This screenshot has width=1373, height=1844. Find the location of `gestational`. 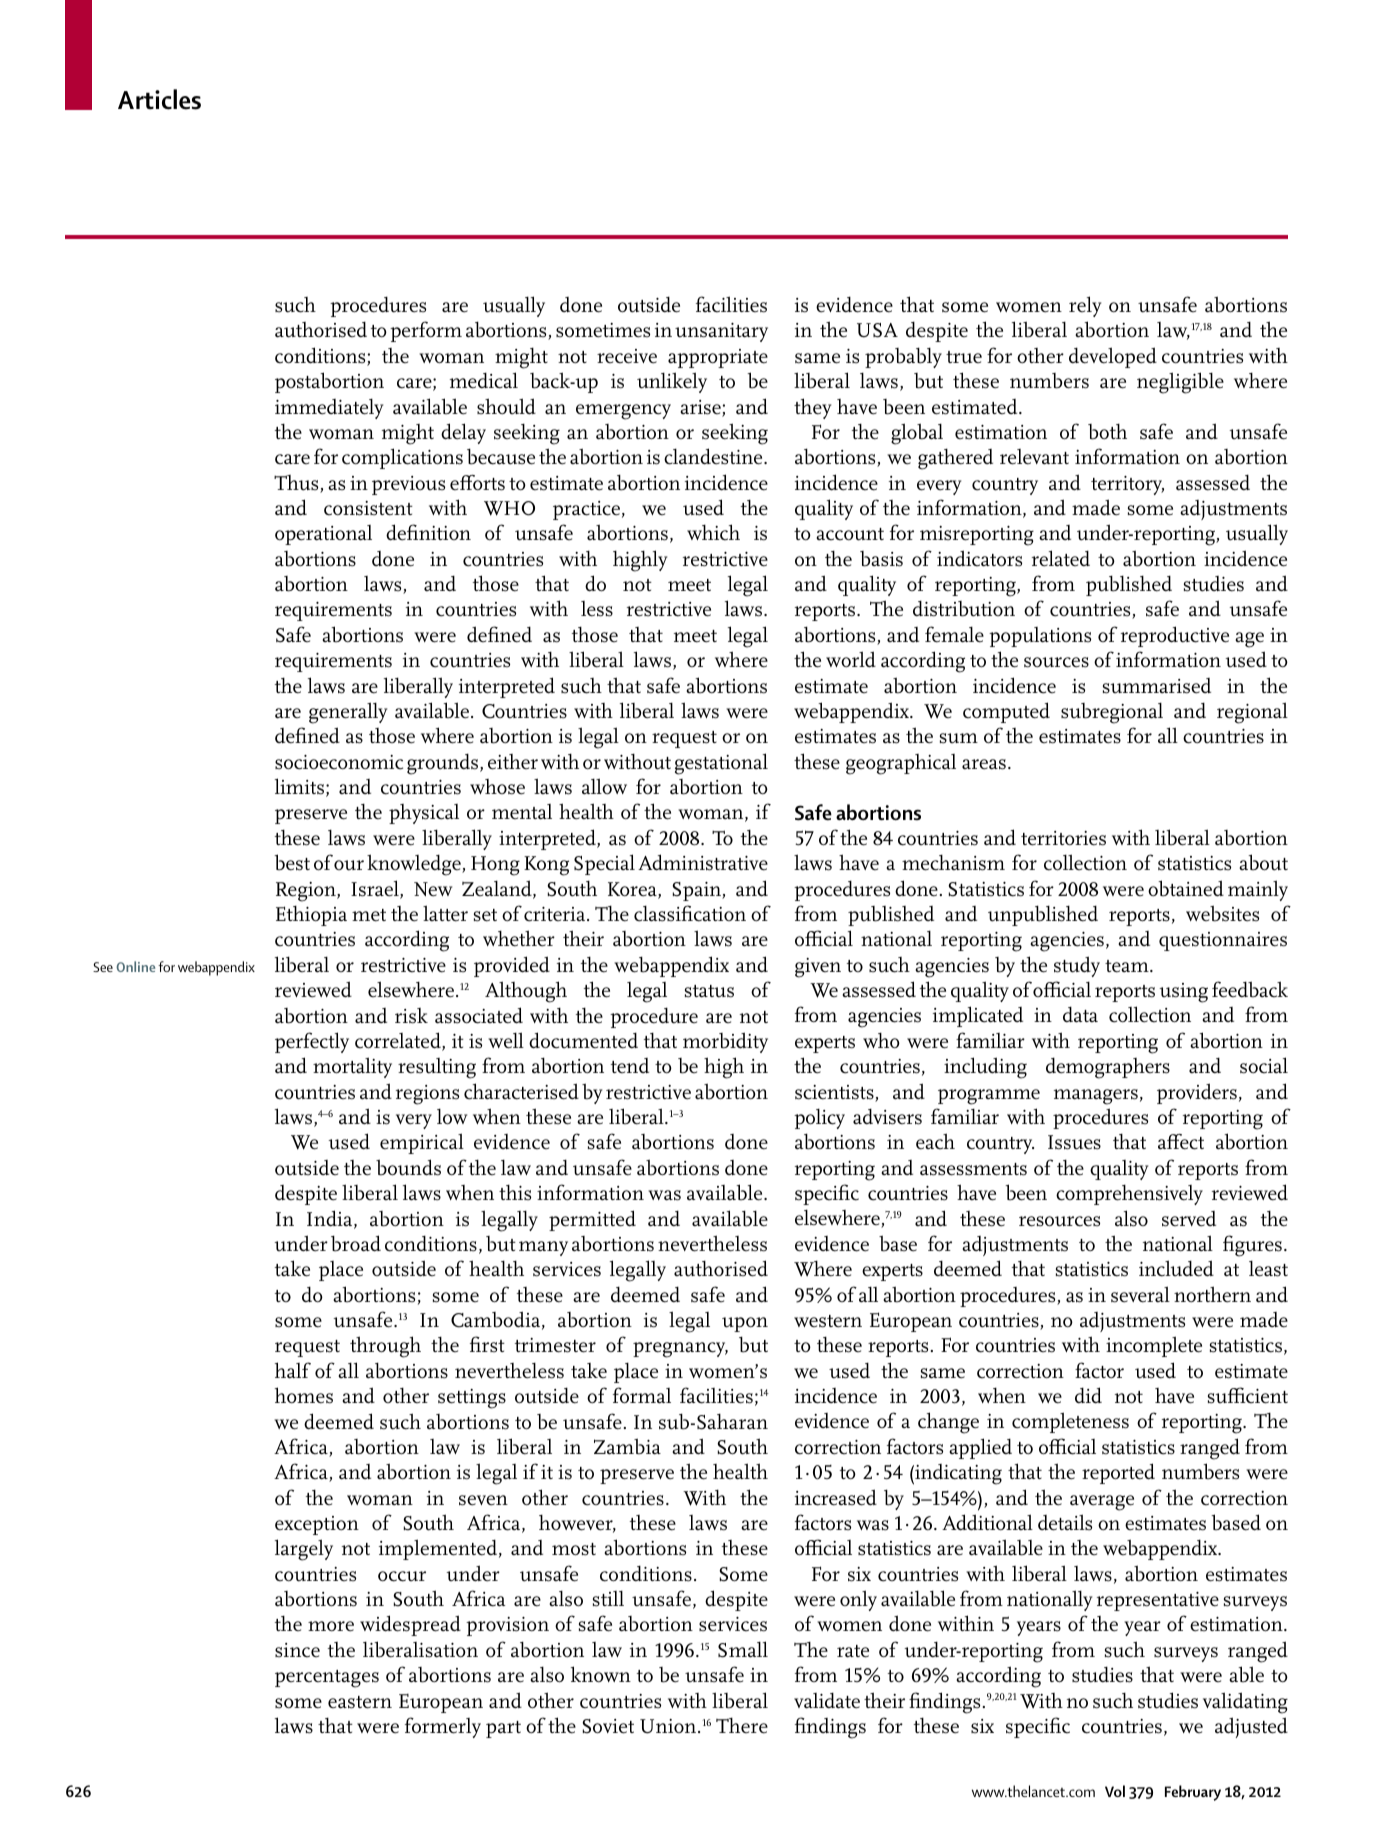

gestational is located at coordinates (721, 764).
